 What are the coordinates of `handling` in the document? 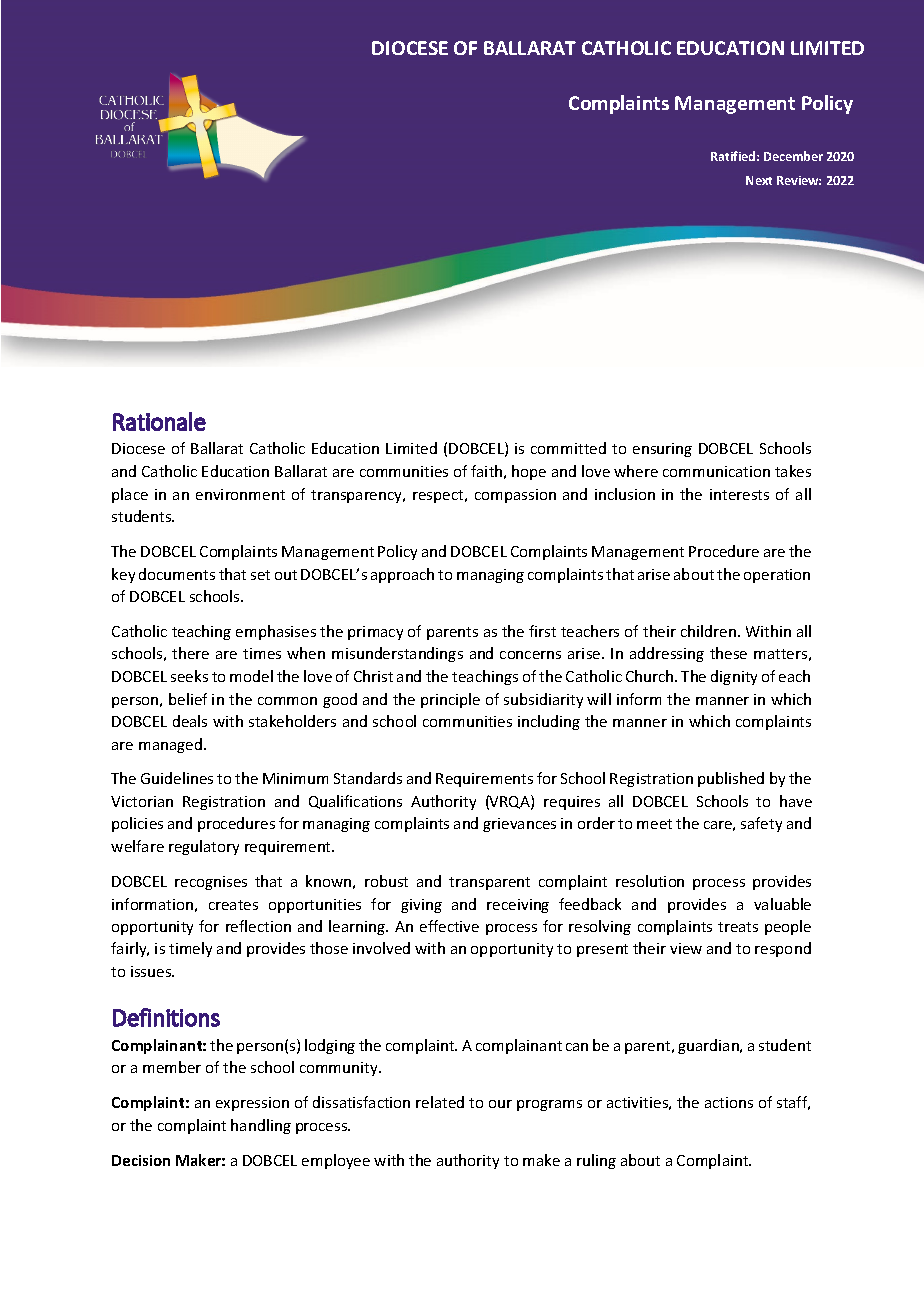 It's located at (261, 1126).
